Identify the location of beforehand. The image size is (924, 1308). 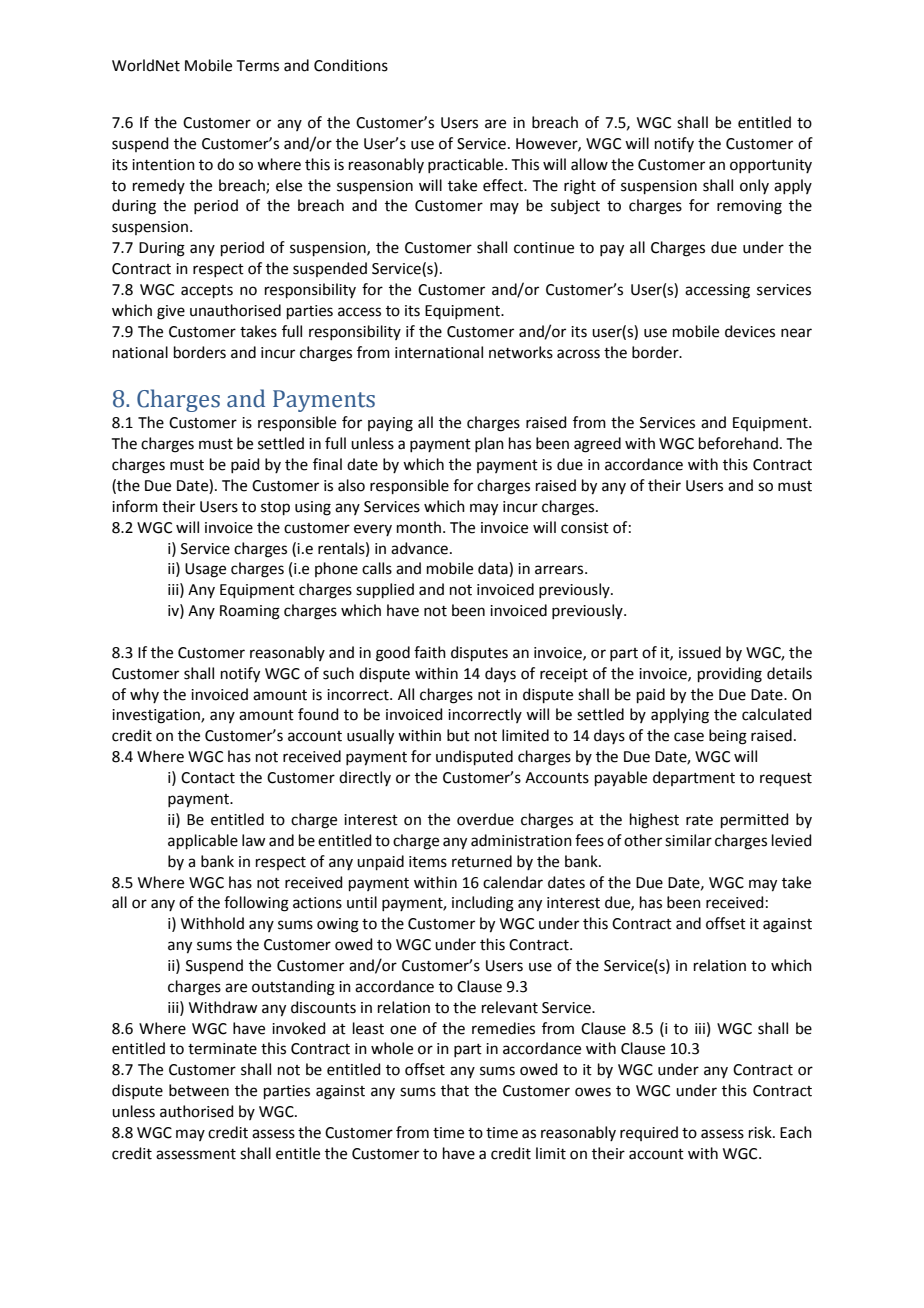
(738, 443).
